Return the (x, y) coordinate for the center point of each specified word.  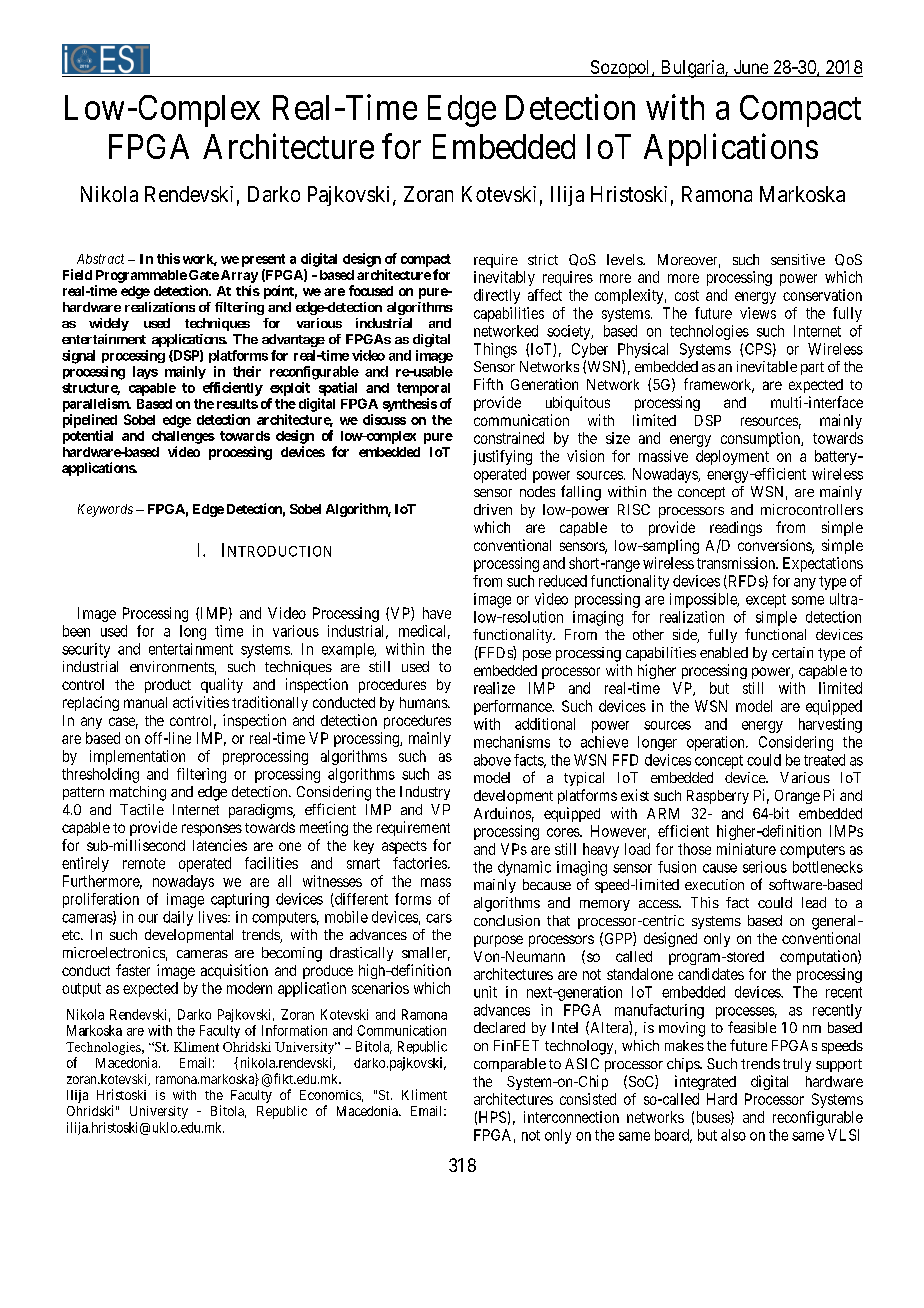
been (76, 631)
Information (294, 1030)
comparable (510, 1065)
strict (543, 259)
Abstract (100, 259)
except (766, 601)
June (751, 67)
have (437, 613)
